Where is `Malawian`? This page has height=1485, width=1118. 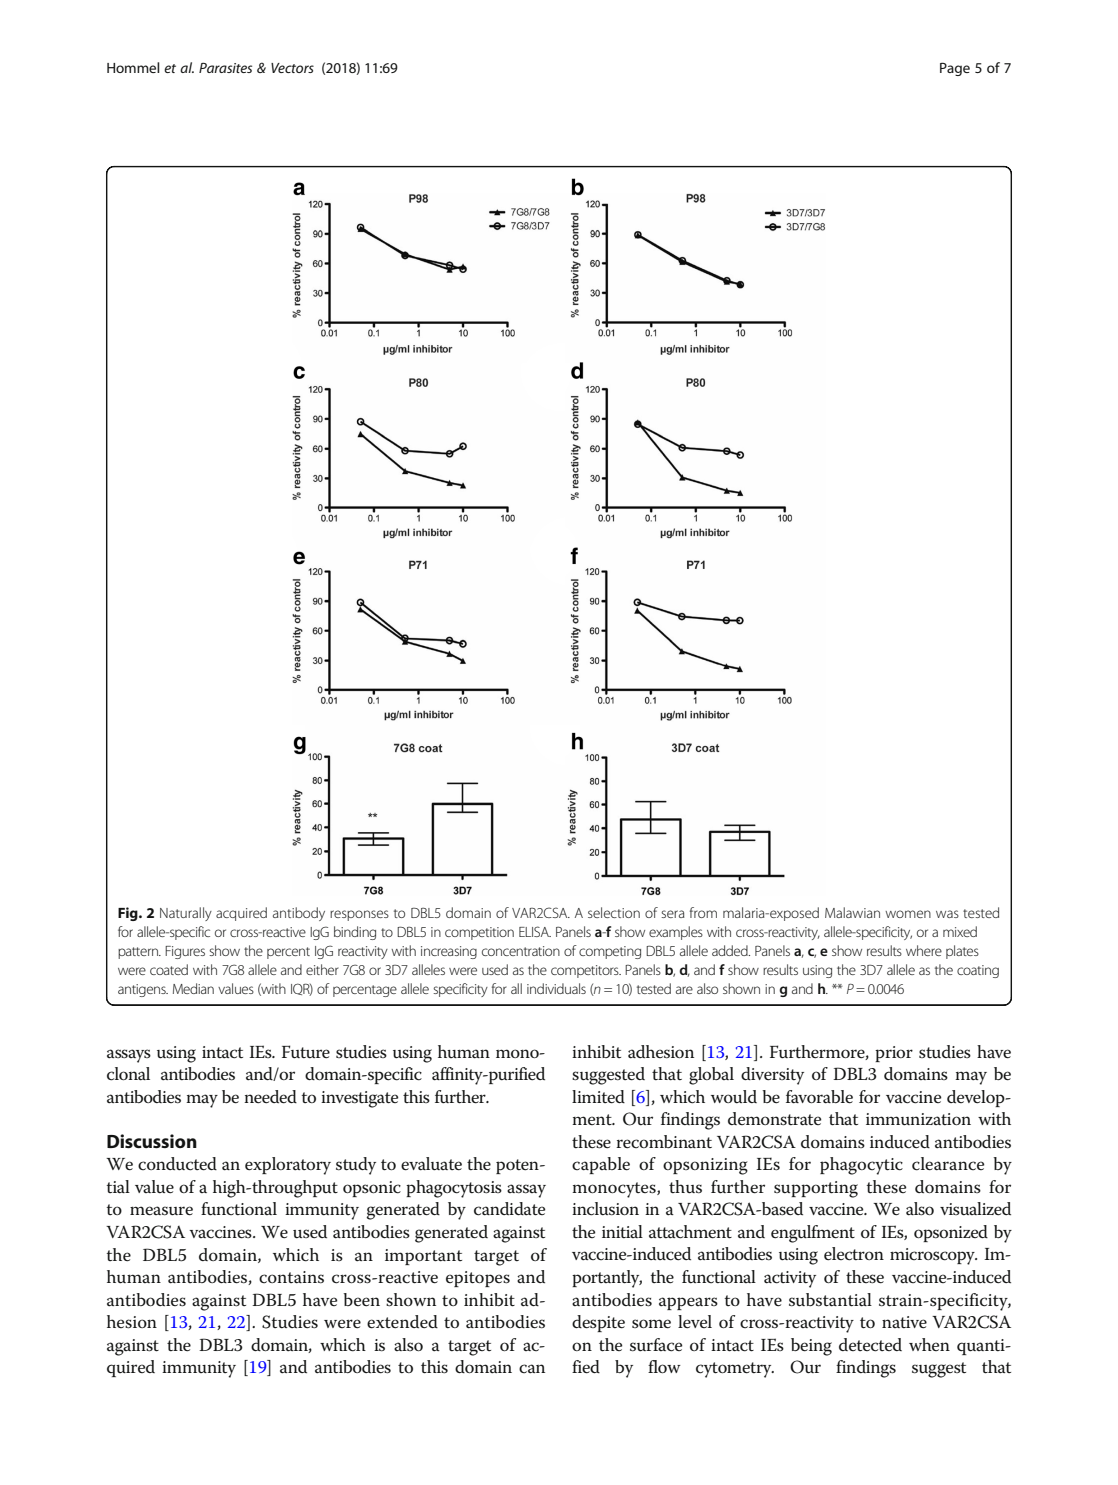
Malawian is located at coordinates (852, 912).
